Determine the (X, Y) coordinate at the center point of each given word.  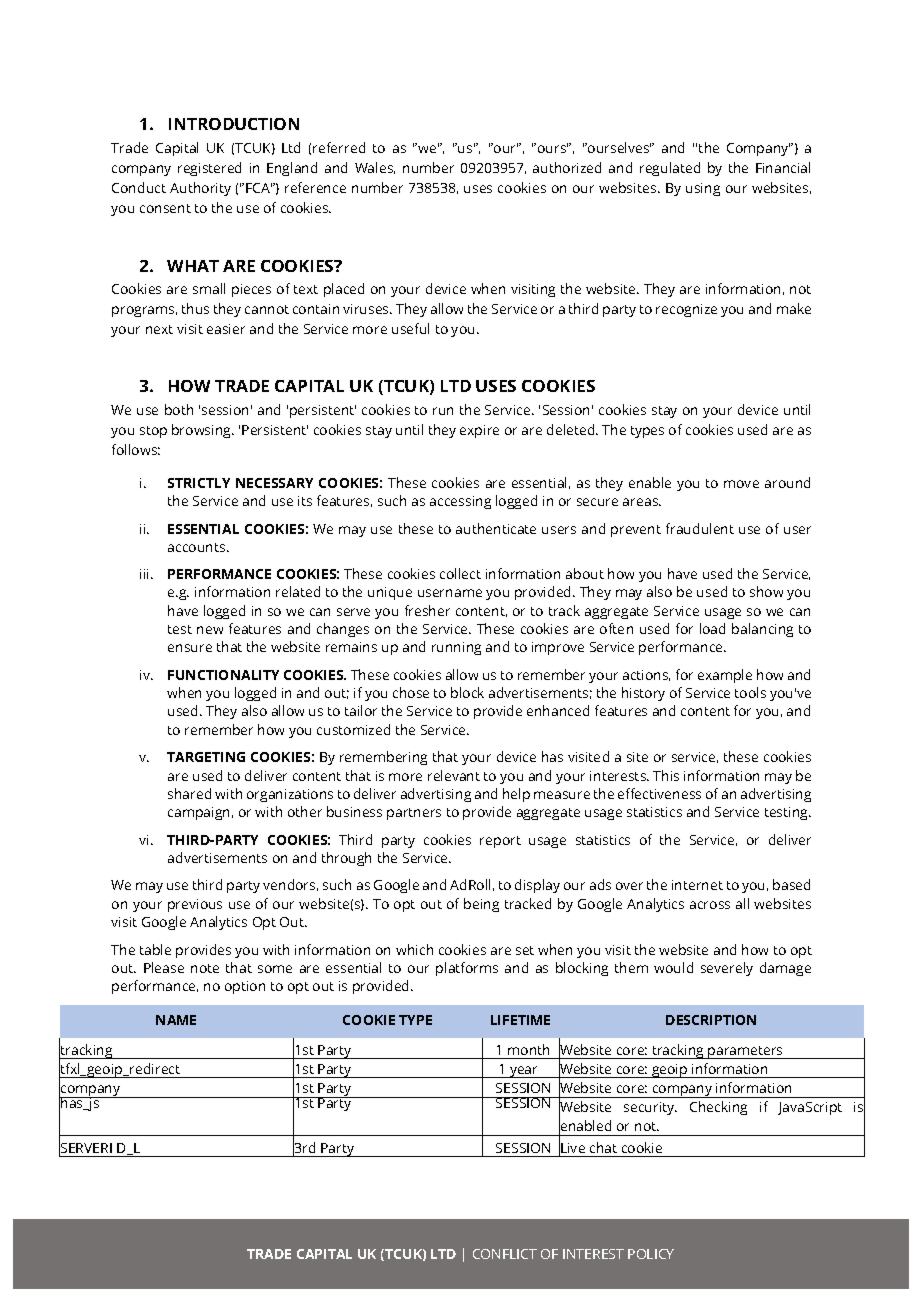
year (524, 1072)
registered (209, 169)
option (245, 987)
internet (697, 885)
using (703, 189)
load (712, 628)
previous (195, 905)
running (456, 648)
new (210, 630)
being (481, 905)
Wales (375, 168)
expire (479, 431)
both (179, 409)
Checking (718, 1108)
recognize (686, 310)
